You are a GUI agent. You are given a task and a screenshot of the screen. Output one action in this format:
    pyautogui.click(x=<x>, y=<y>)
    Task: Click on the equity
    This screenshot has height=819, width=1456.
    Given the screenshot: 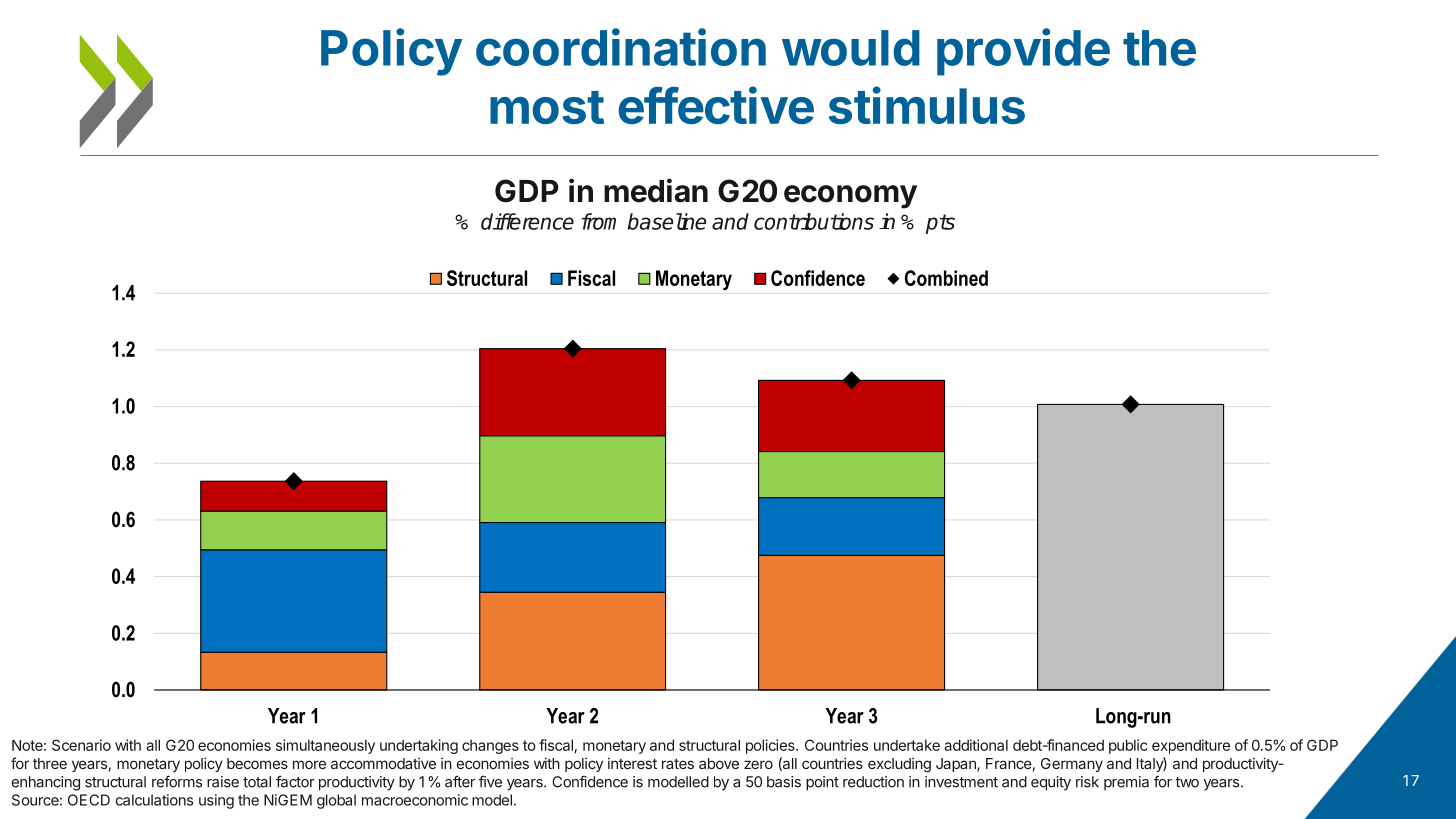 What is the action you would take?
    pyautogui.click(x=1051, y=783)
